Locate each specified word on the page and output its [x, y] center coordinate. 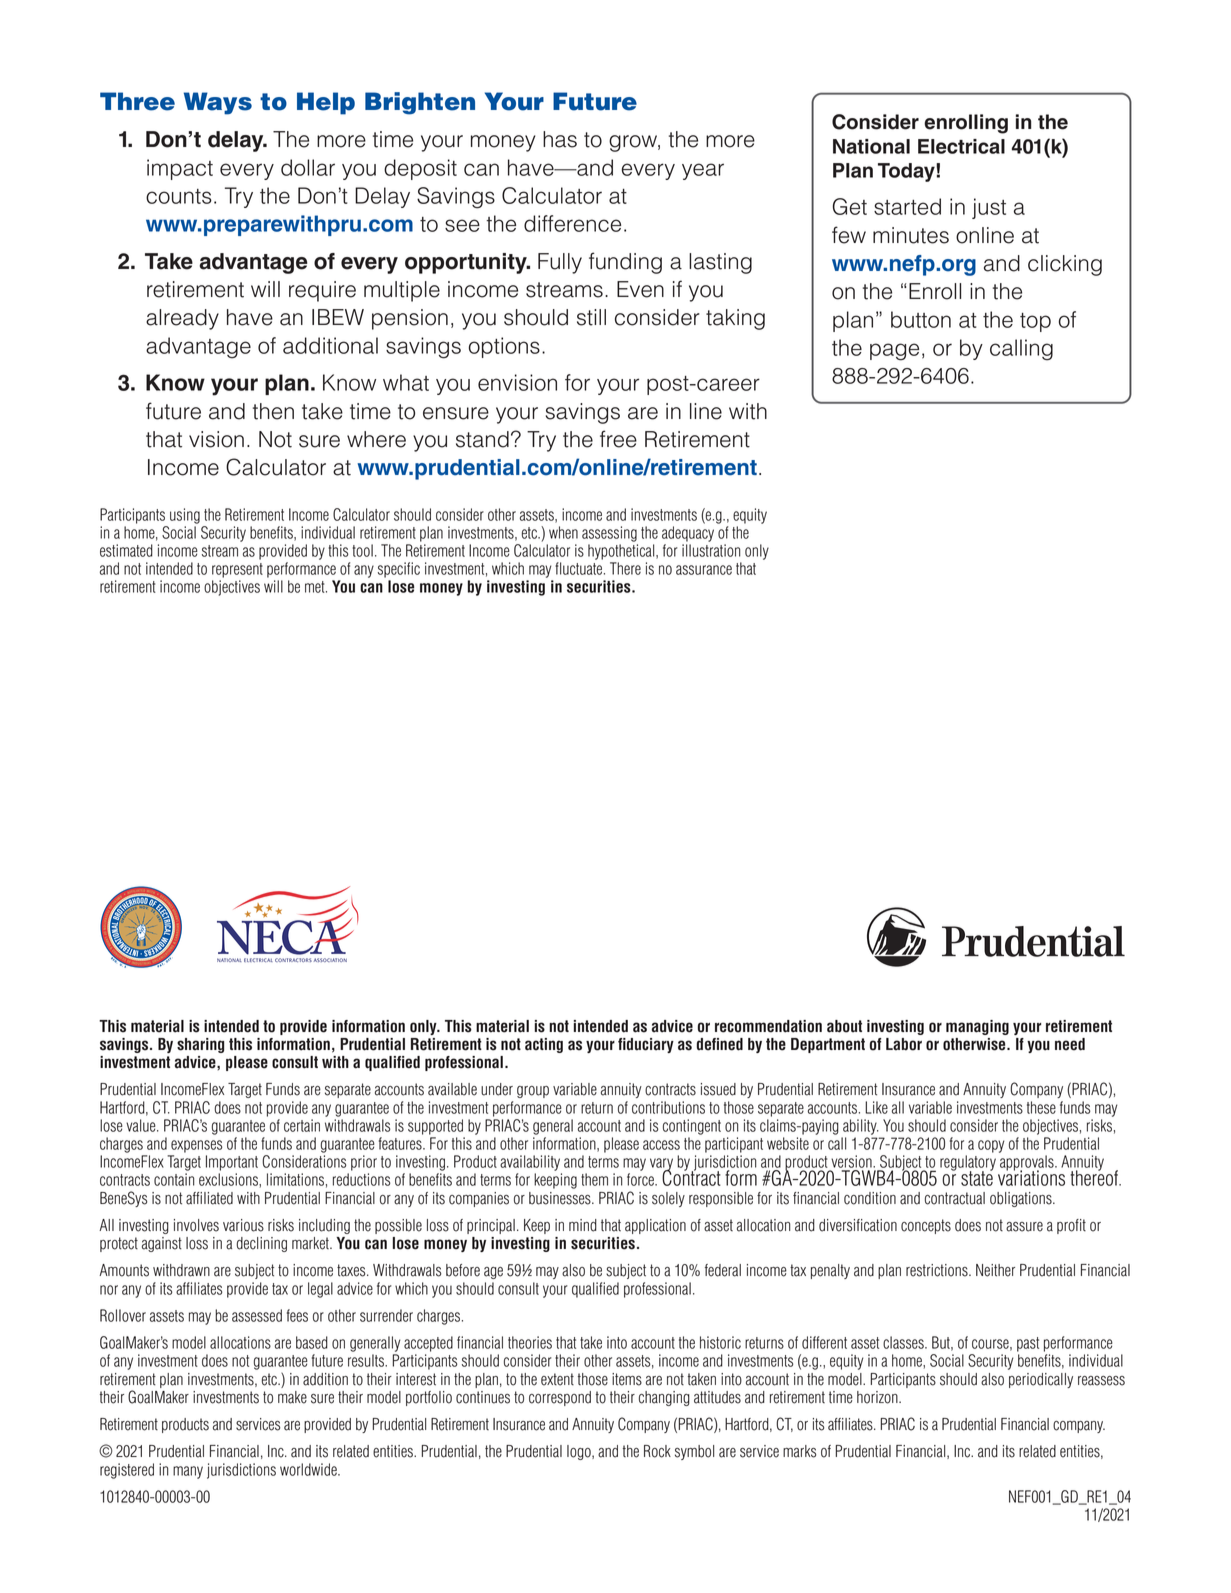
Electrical [961, 146]
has [560, 139]
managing [977, 1027]
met [316, 587]
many [188, 1472]
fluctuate [580, 568]
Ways [218, 103]
